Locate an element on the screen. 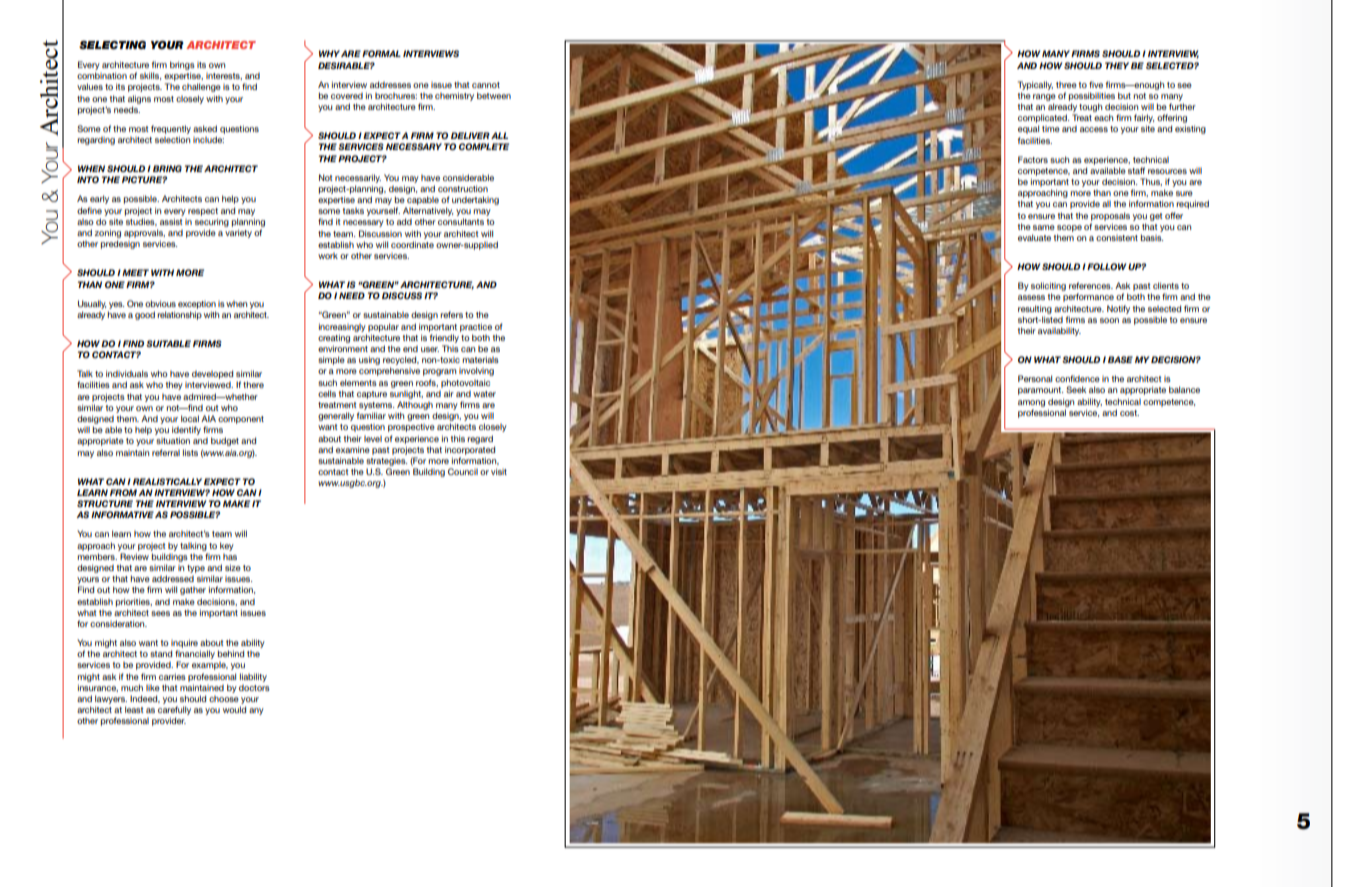 The height and width of the screenshot is (887, 1372). cannot is located at coordinates (486, 85).
